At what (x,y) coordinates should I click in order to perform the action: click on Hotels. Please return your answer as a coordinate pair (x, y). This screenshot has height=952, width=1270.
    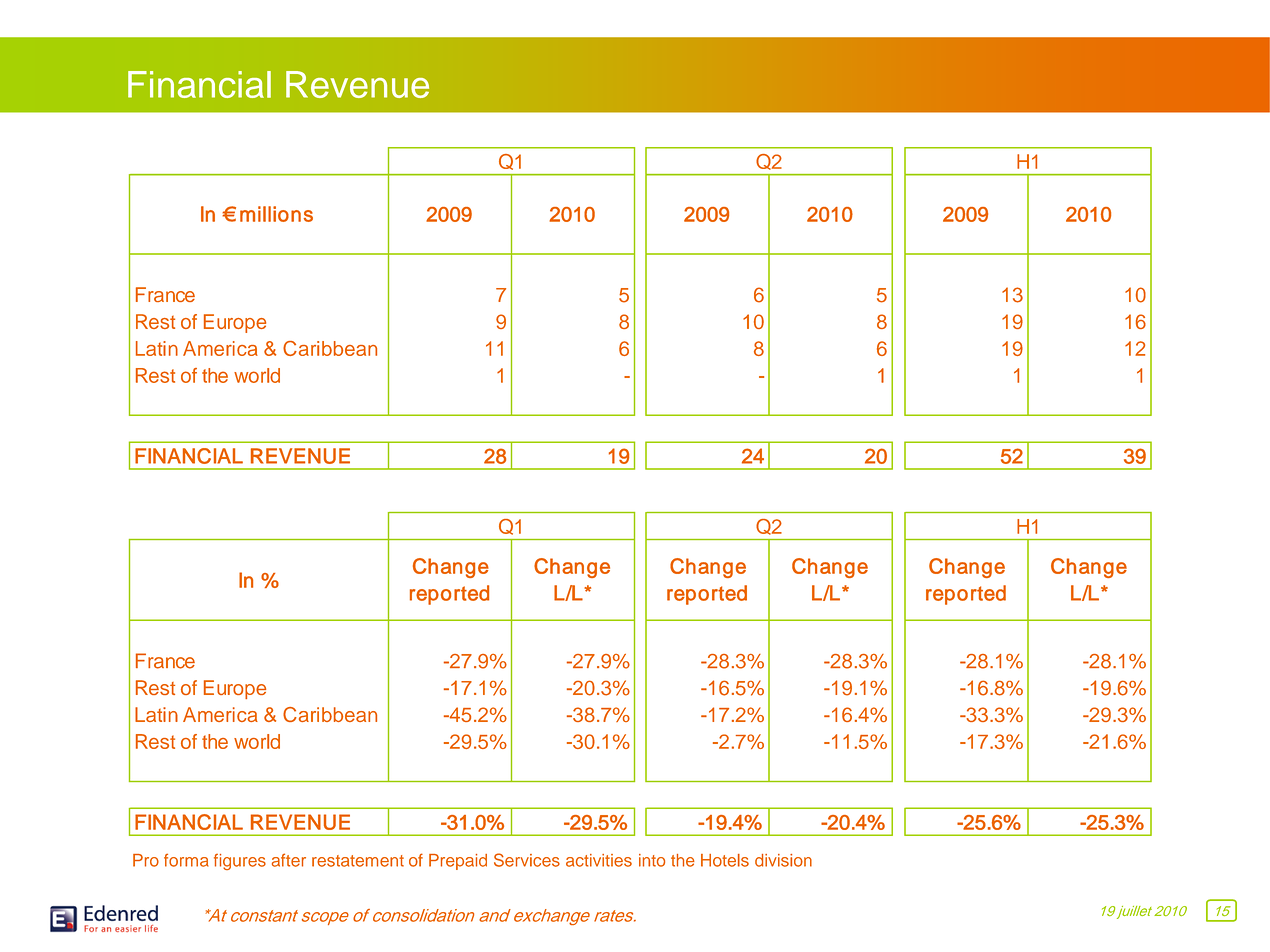
    Looking at the image, I should click on (725, 860).
